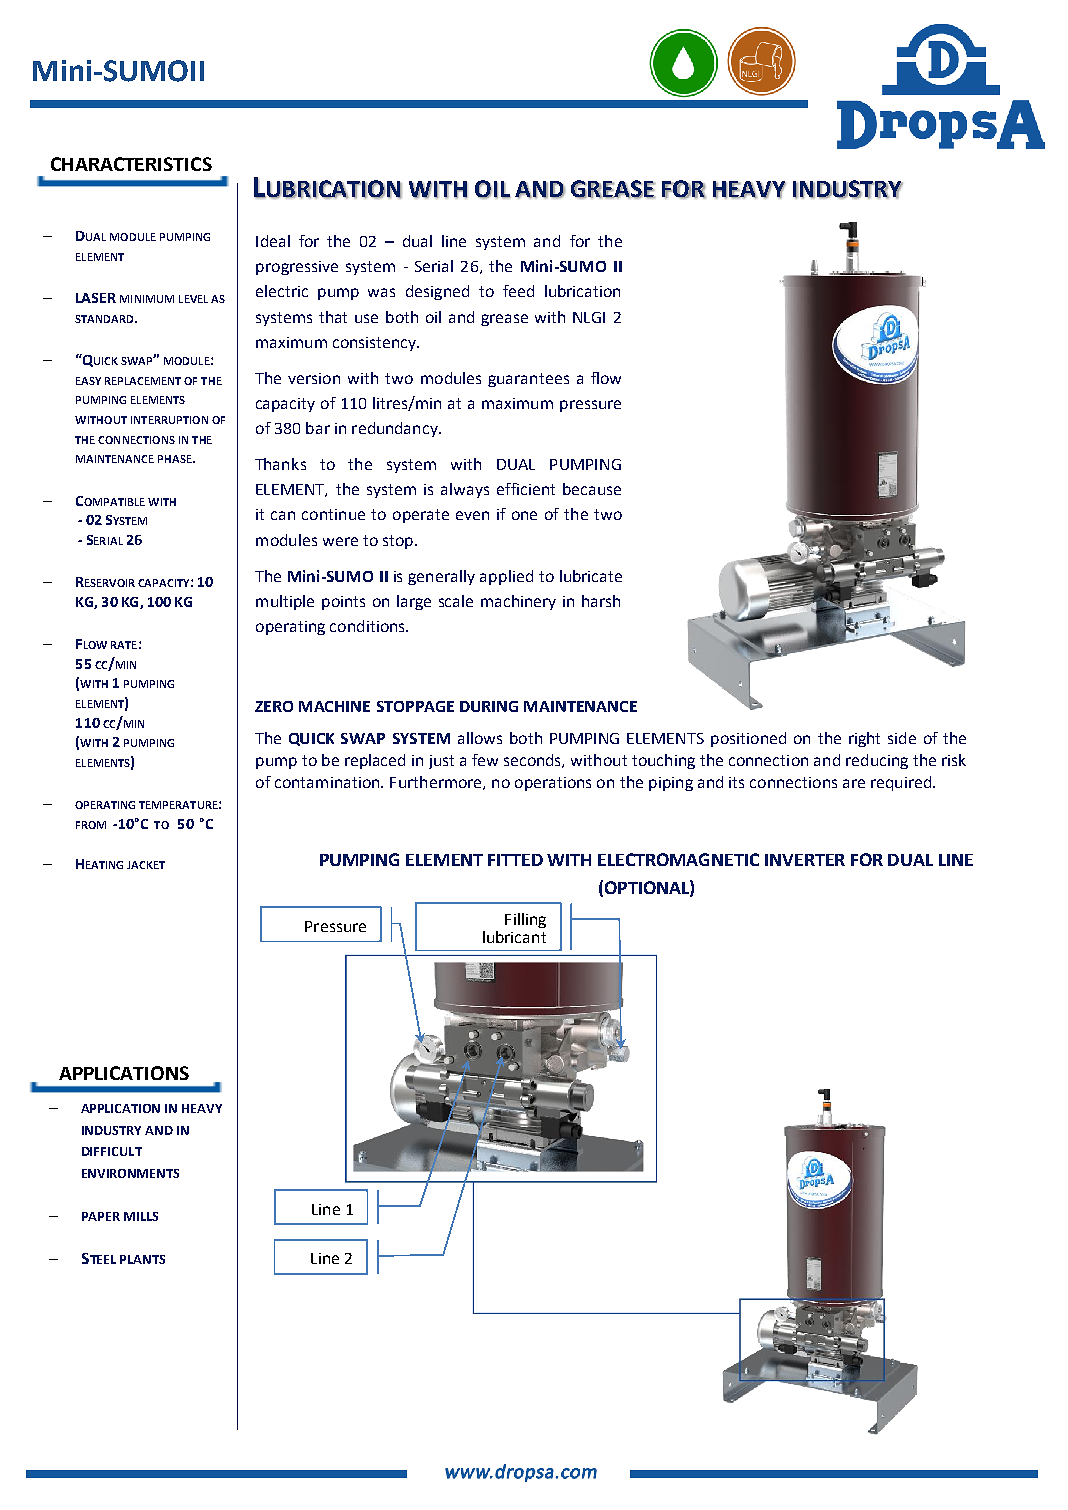 Image resolution: width=1068 pixels, height=1510 pixels. Describe the element at coordinates (528, 380) in the page. I see `guarantees` at that location.
